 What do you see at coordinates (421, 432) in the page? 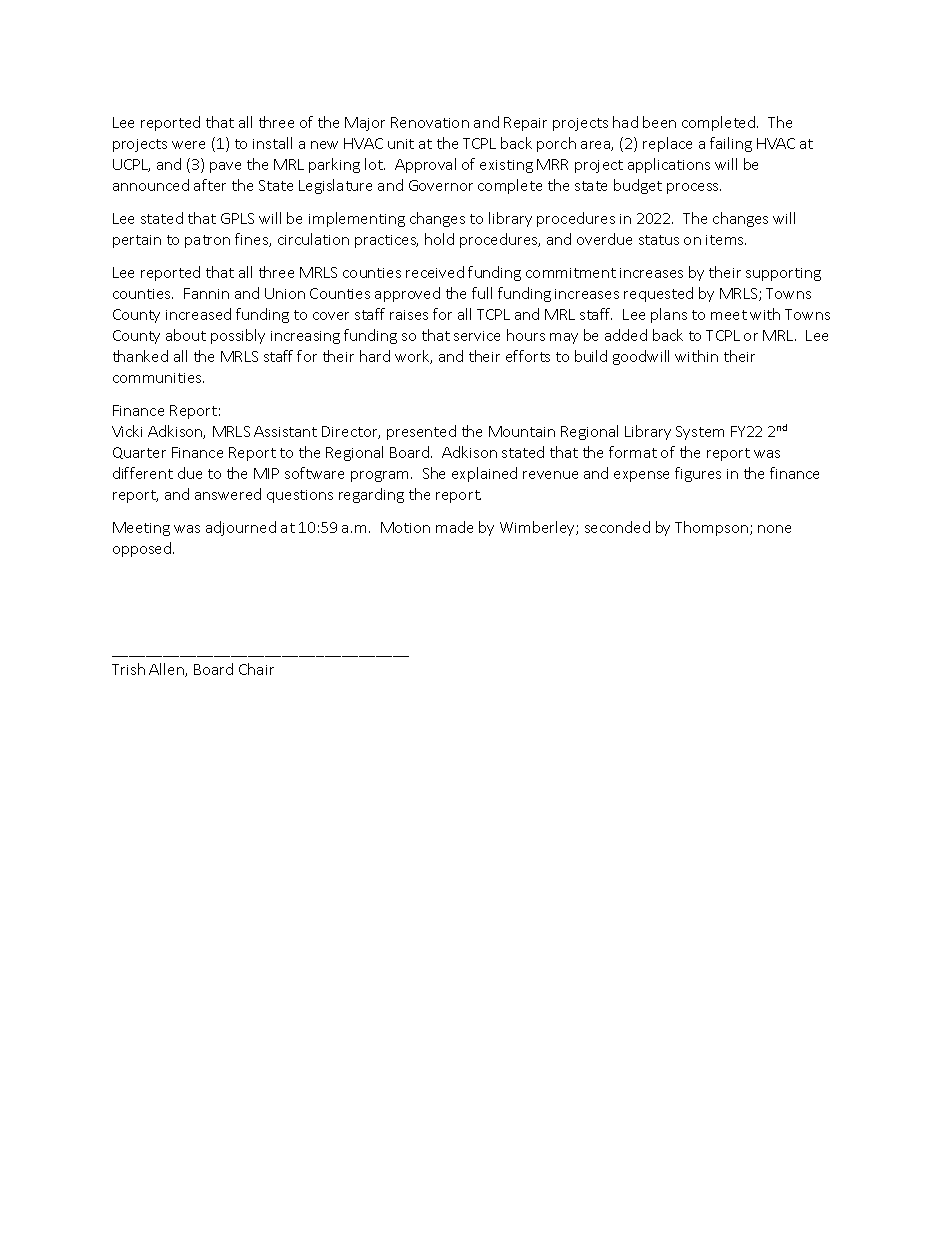
I see `presented` at bounding box center [421, 432].
